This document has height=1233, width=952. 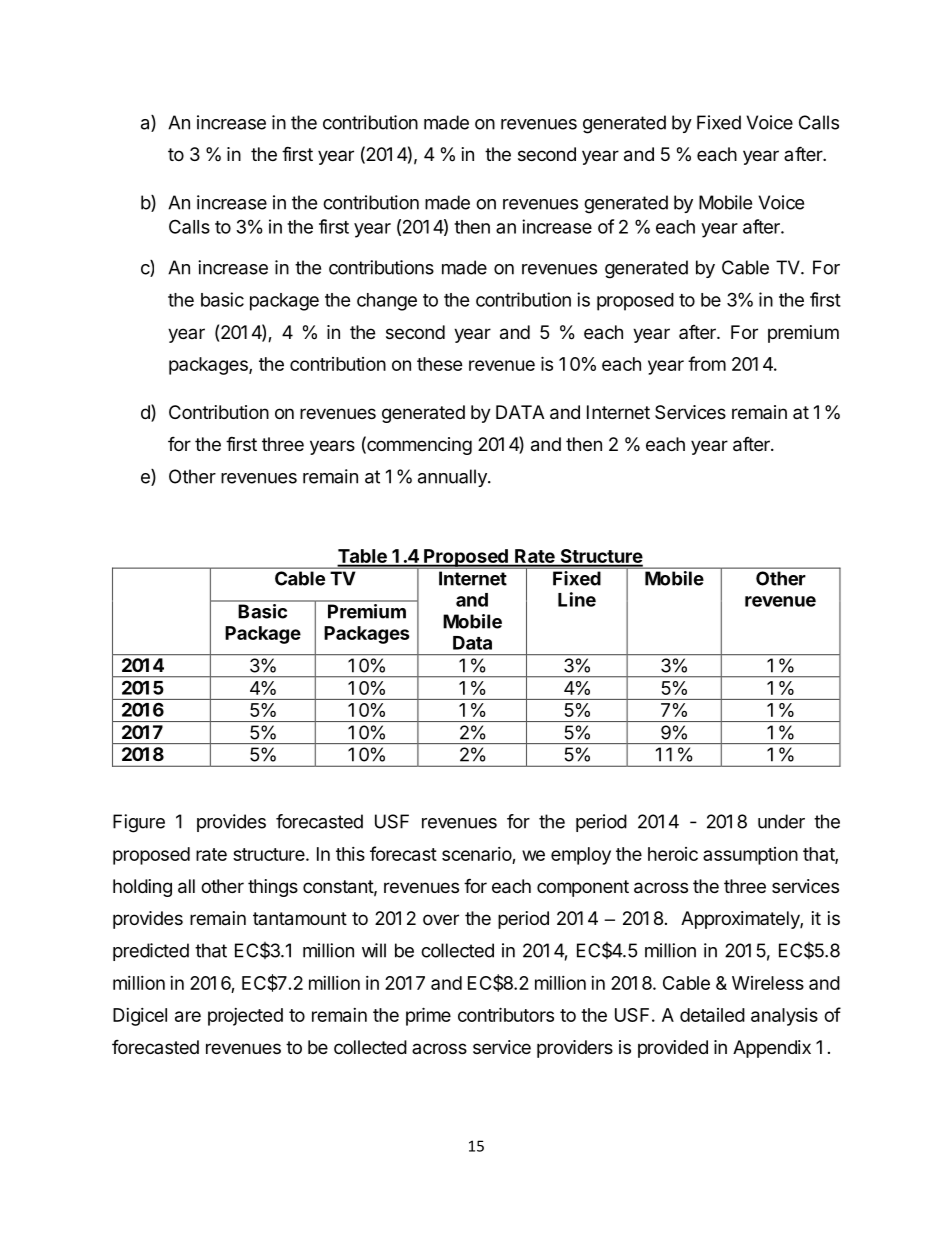 What do you see at coordinates (273, 888) in the document?
I see `things` at bounding box center [273, 888].
